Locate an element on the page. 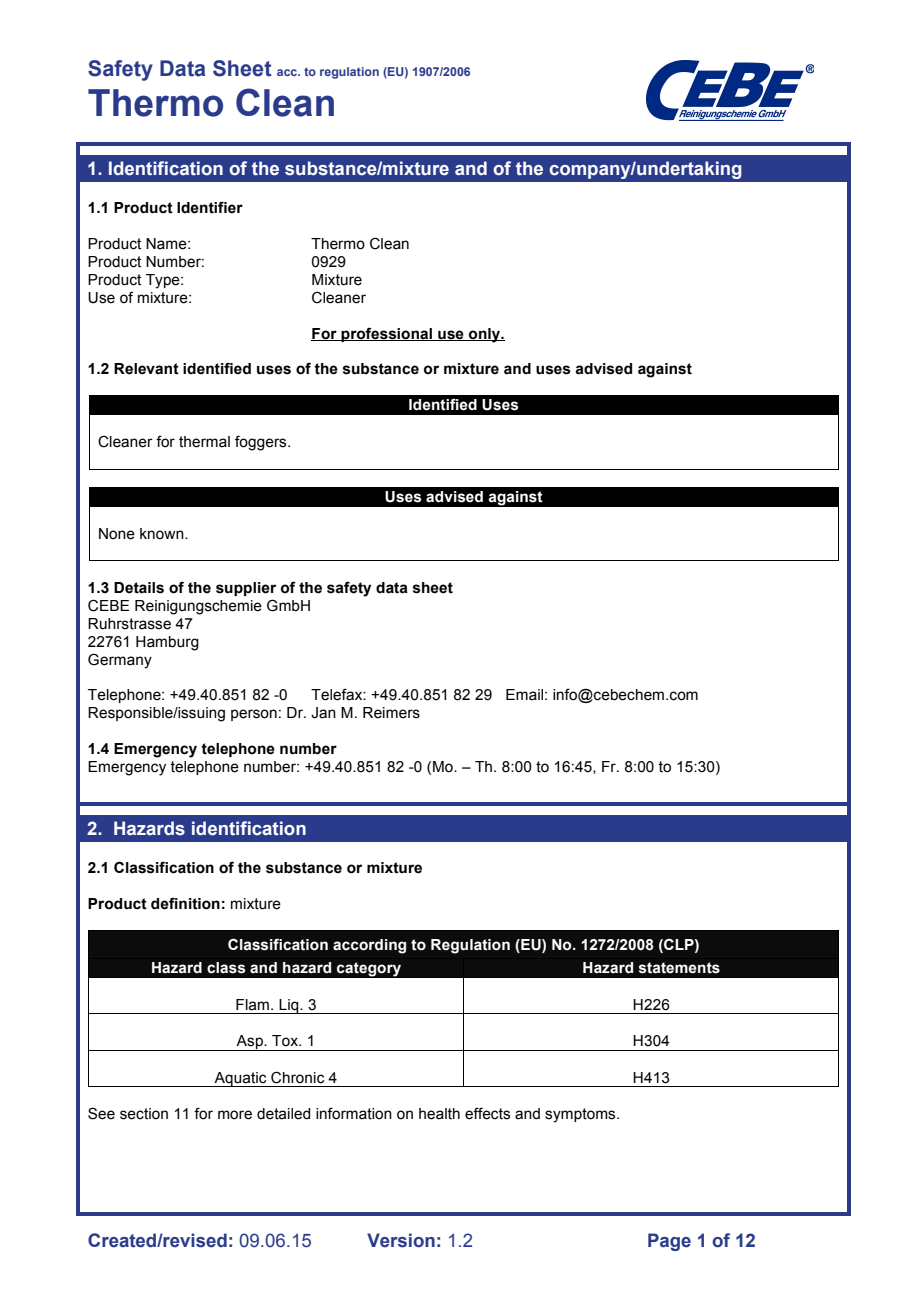 The width and height of the page is (924, 1308). Identifier is located at coordinates (210, 207).
